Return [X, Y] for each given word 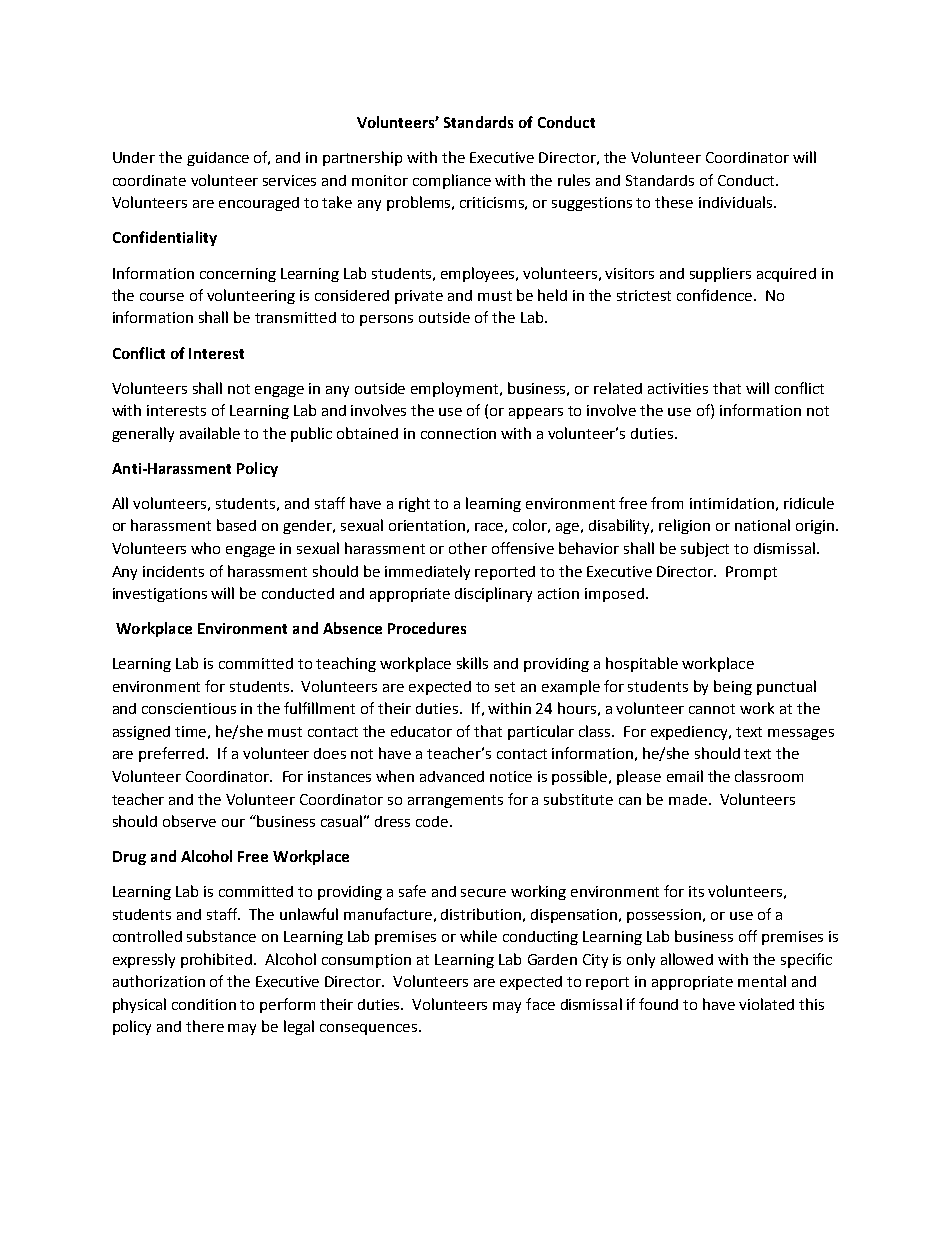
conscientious [189, 708]
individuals [737, 202]
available [210, 433]
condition [204, 1004]
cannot [712, 709]
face [540, 1004]
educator [421, 731]
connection [458, 433]
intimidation [732, 503]
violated [766, 1004]
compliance [452, 181]
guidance [218, 159]
